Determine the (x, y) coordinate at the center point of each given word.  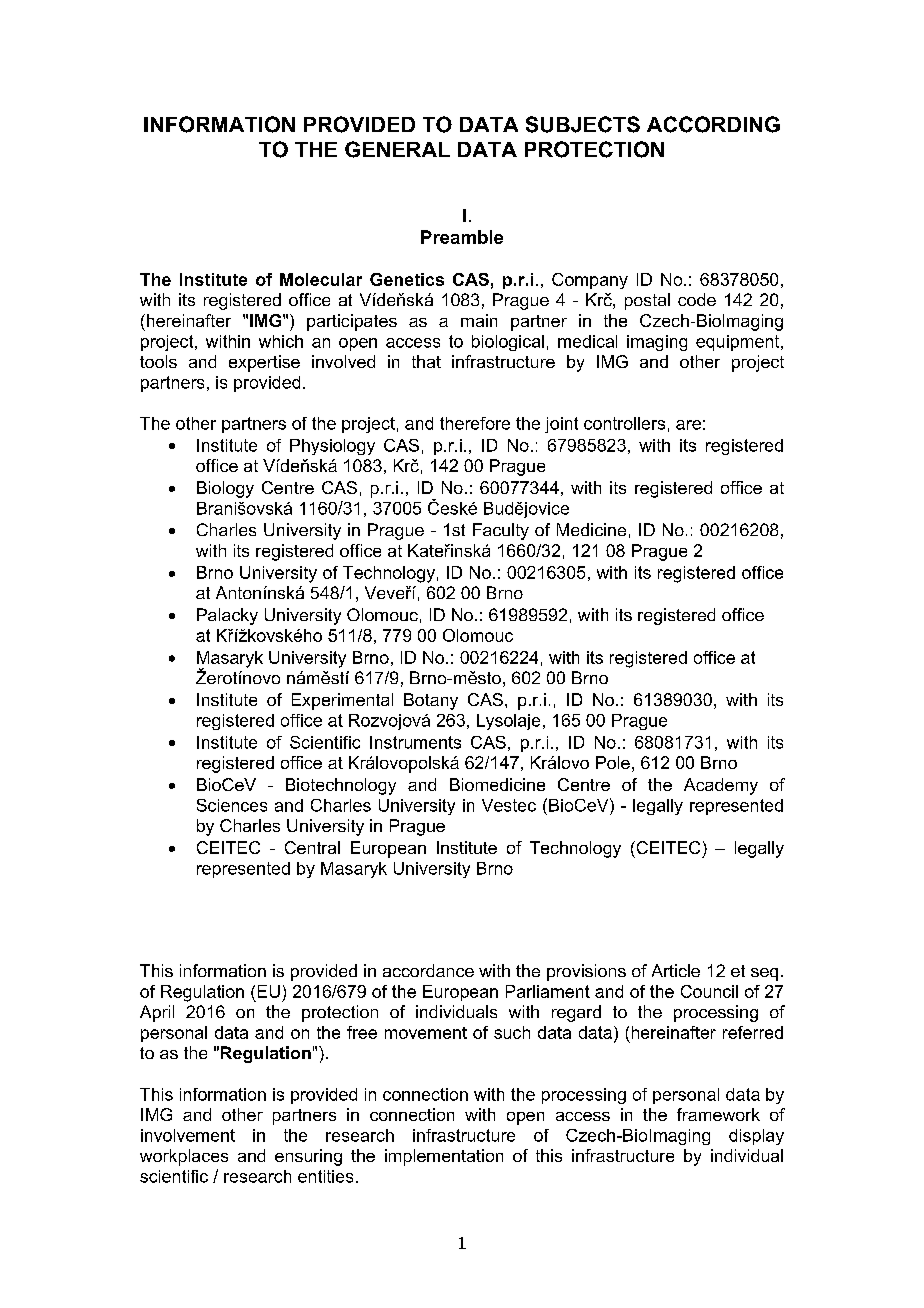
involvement (188, 1135)
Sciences (232, 805)
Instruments (415, 742)
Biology (225, 489)
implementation (444, 1157)
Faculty (501, 531)
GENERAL (397, 149)
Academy (721, 786)
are (688, 425)
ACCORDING (713, 124)
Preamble (462, 237)
